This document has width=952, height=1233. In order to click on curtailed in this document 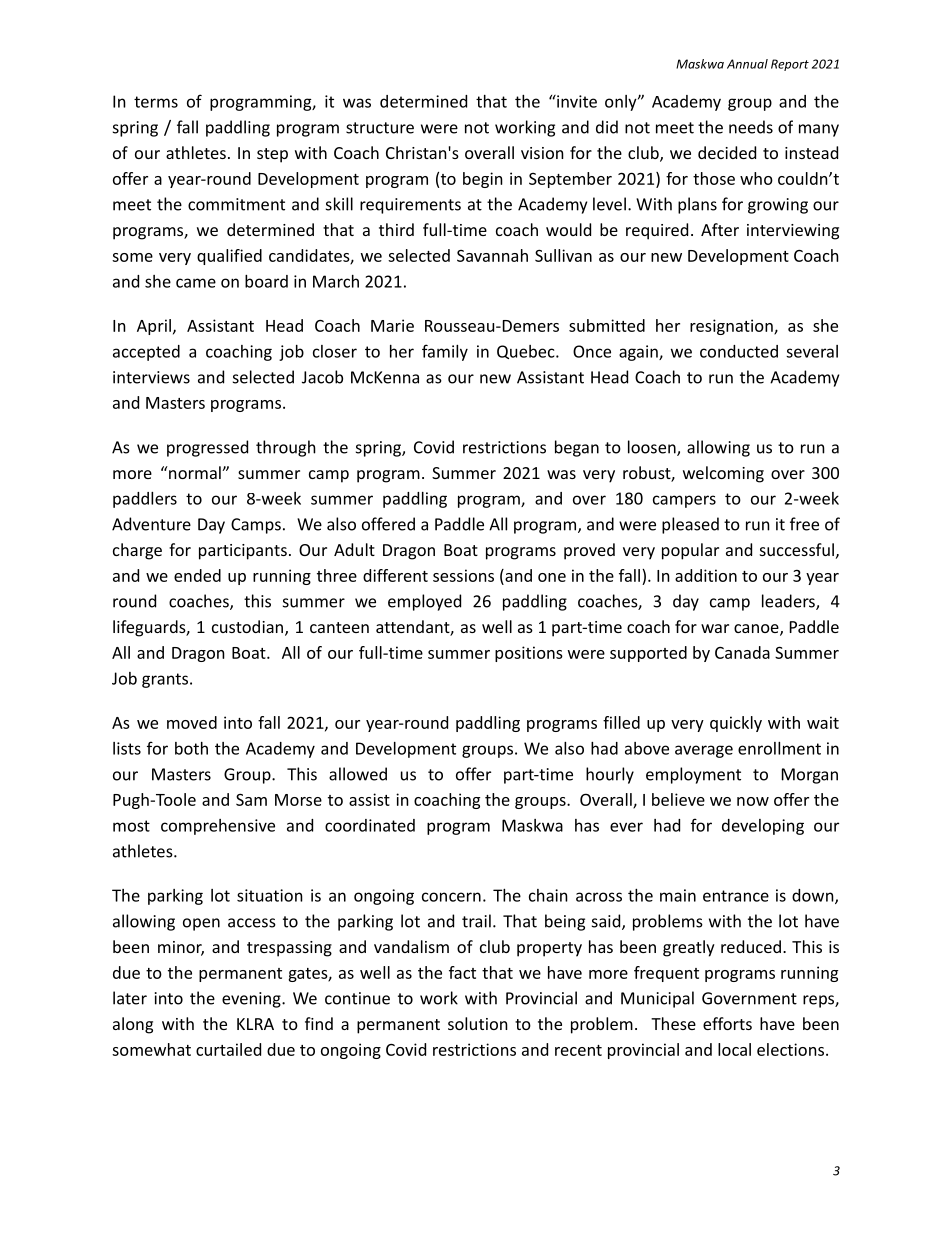, I will do `click(228, 1049)`.
